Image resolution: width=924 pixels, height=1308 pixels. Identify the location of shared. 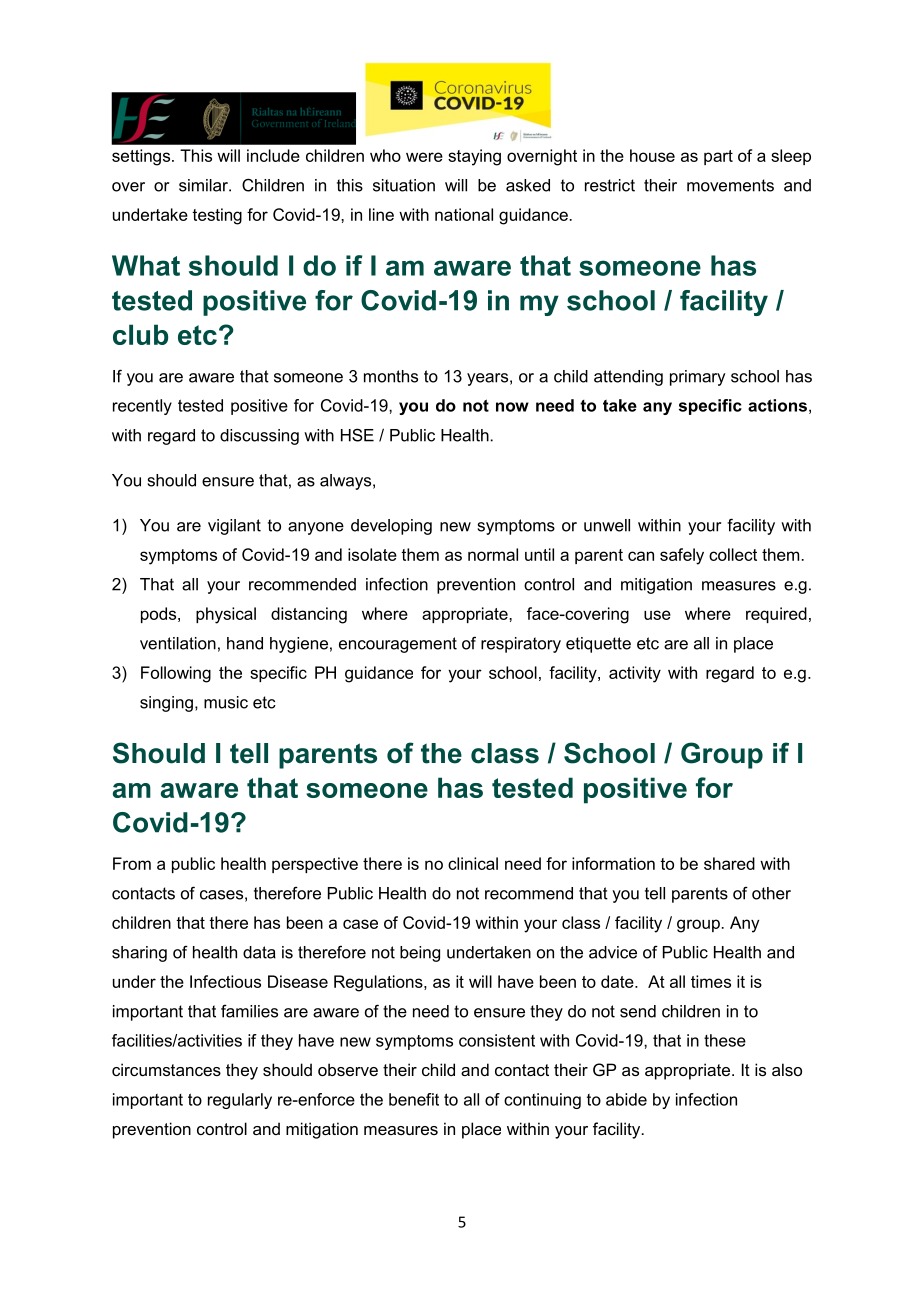
(729, 863).
